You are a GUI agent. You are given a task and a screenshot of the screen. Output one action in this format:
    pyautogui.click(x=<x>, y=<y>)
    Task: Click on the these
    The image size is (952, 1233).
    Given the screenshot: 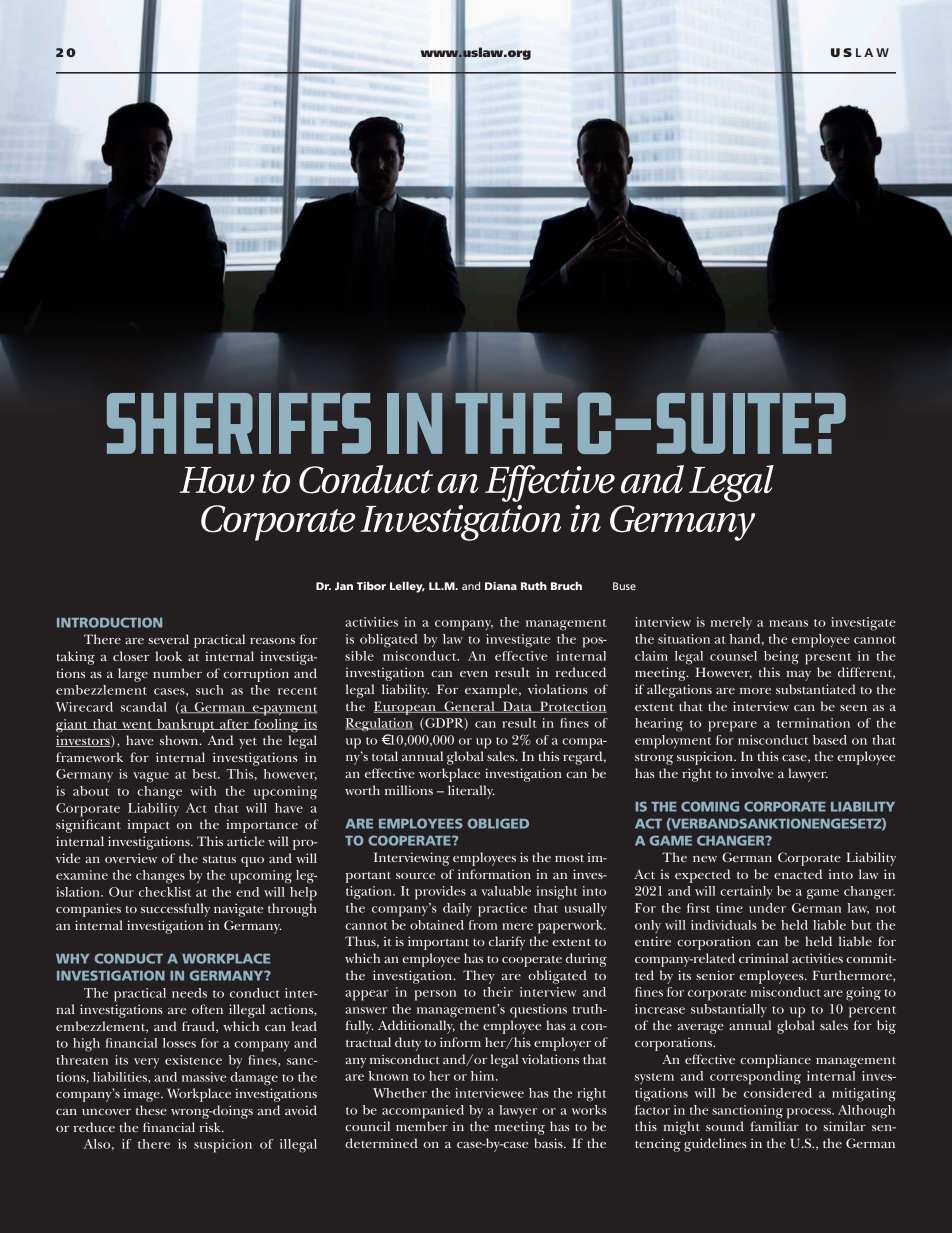 What is the action you would take?
    pyautogui.click(x=151, y=1110)
